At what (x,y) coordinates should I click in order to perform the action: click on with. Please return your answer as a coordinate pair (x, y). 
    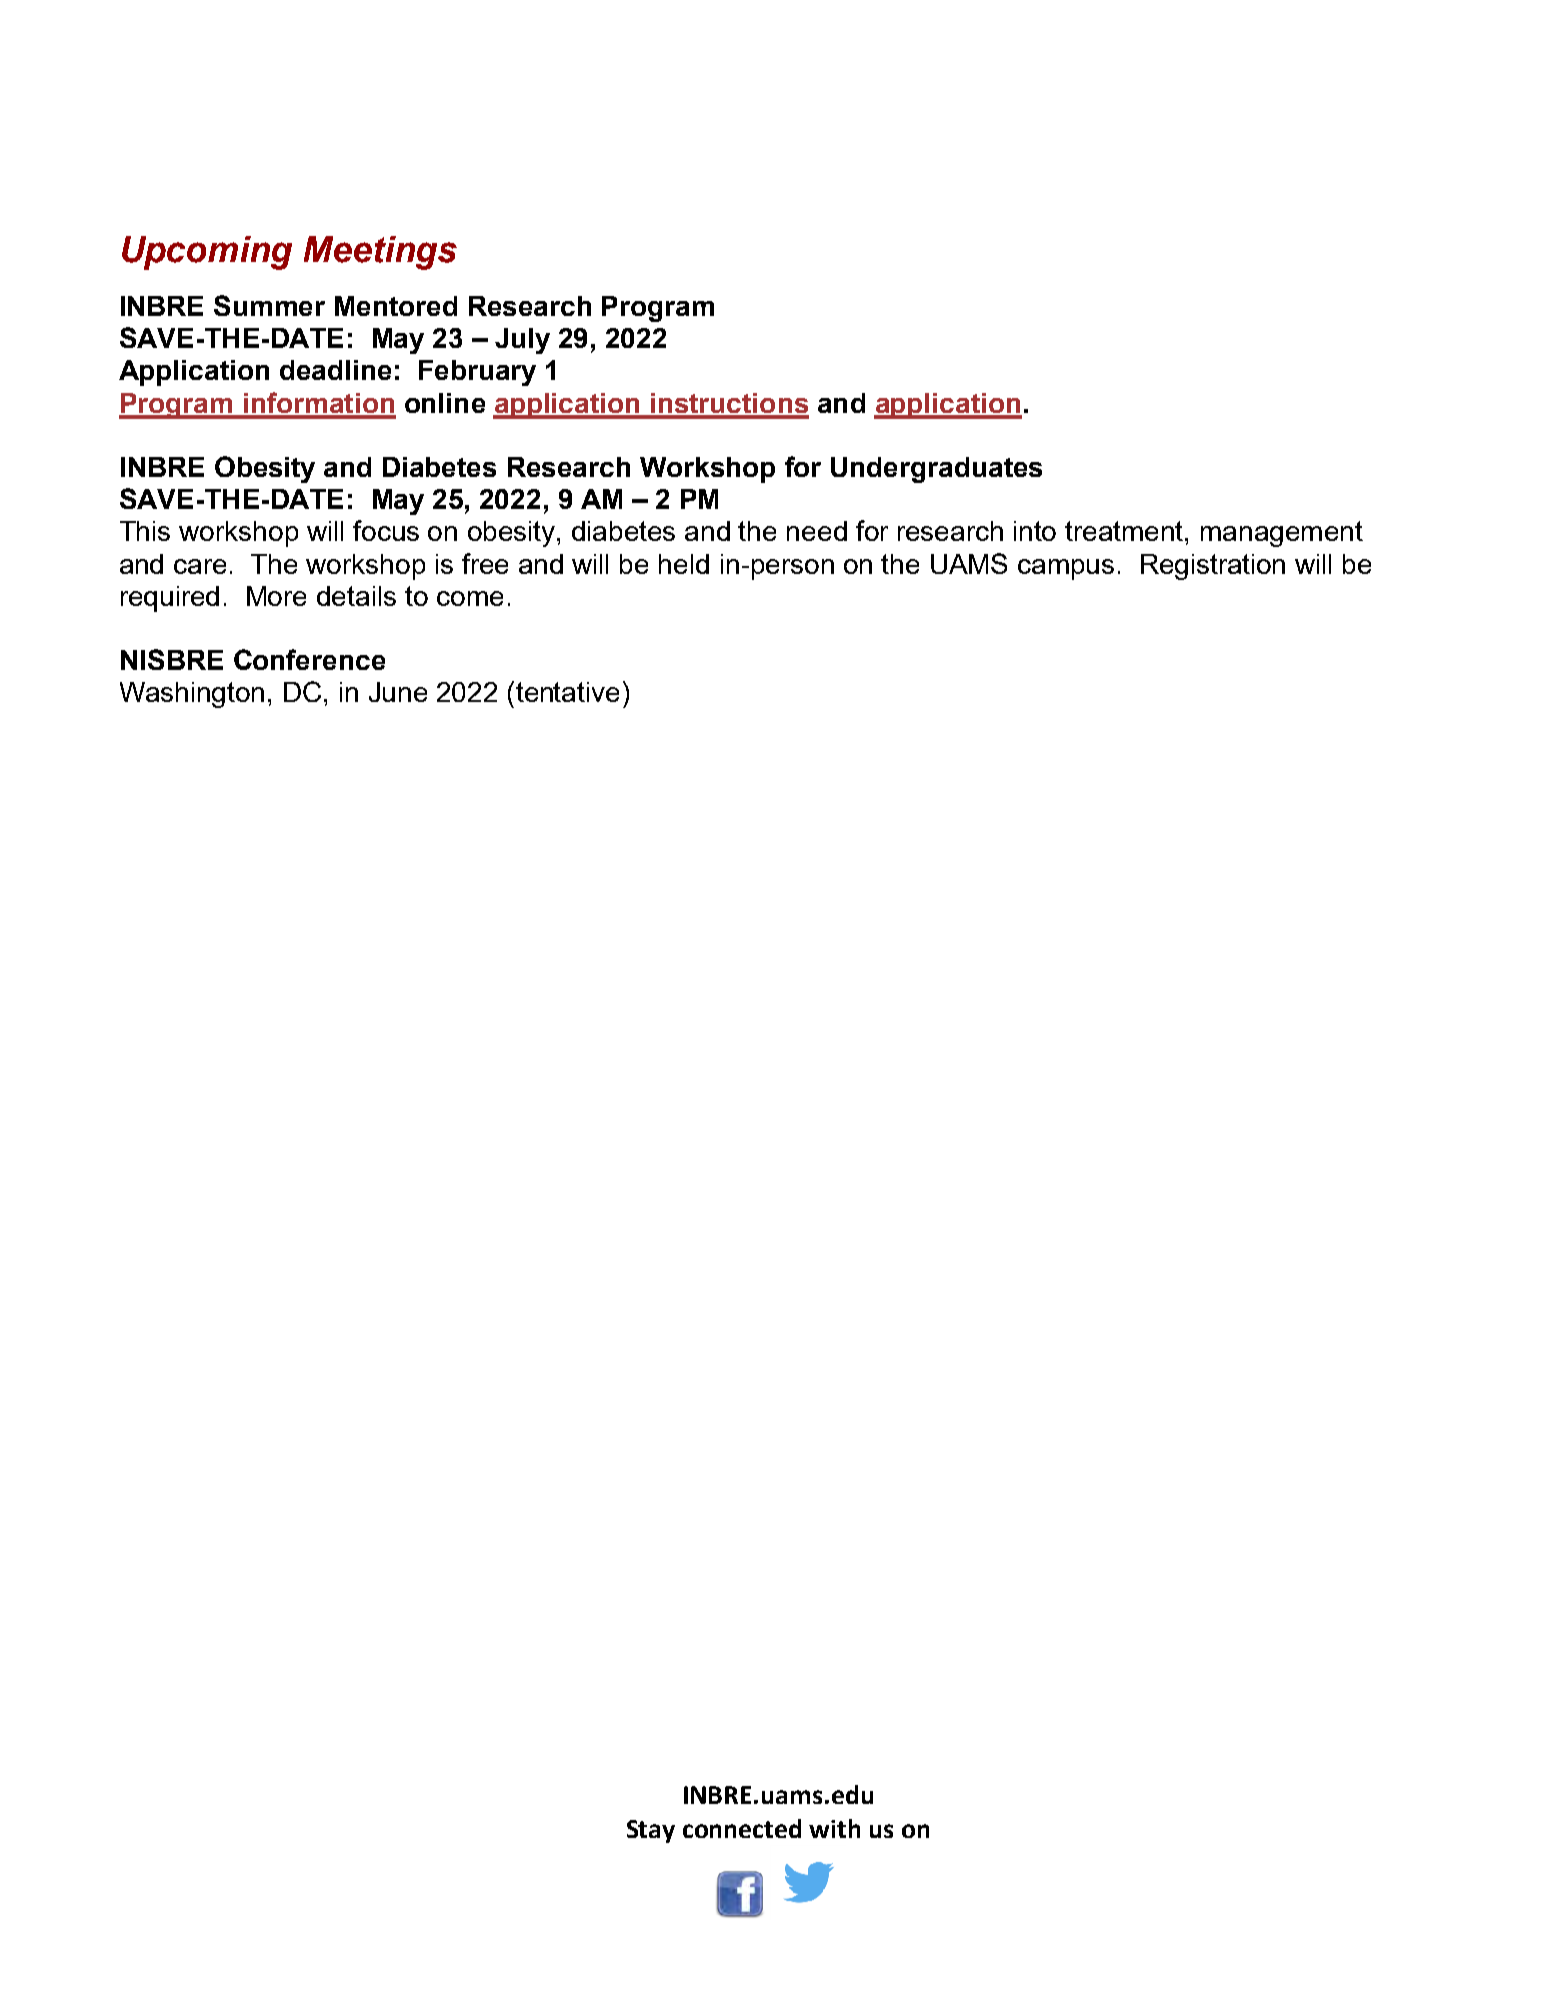
    Looking at the image, I should click on (834, 1828).
